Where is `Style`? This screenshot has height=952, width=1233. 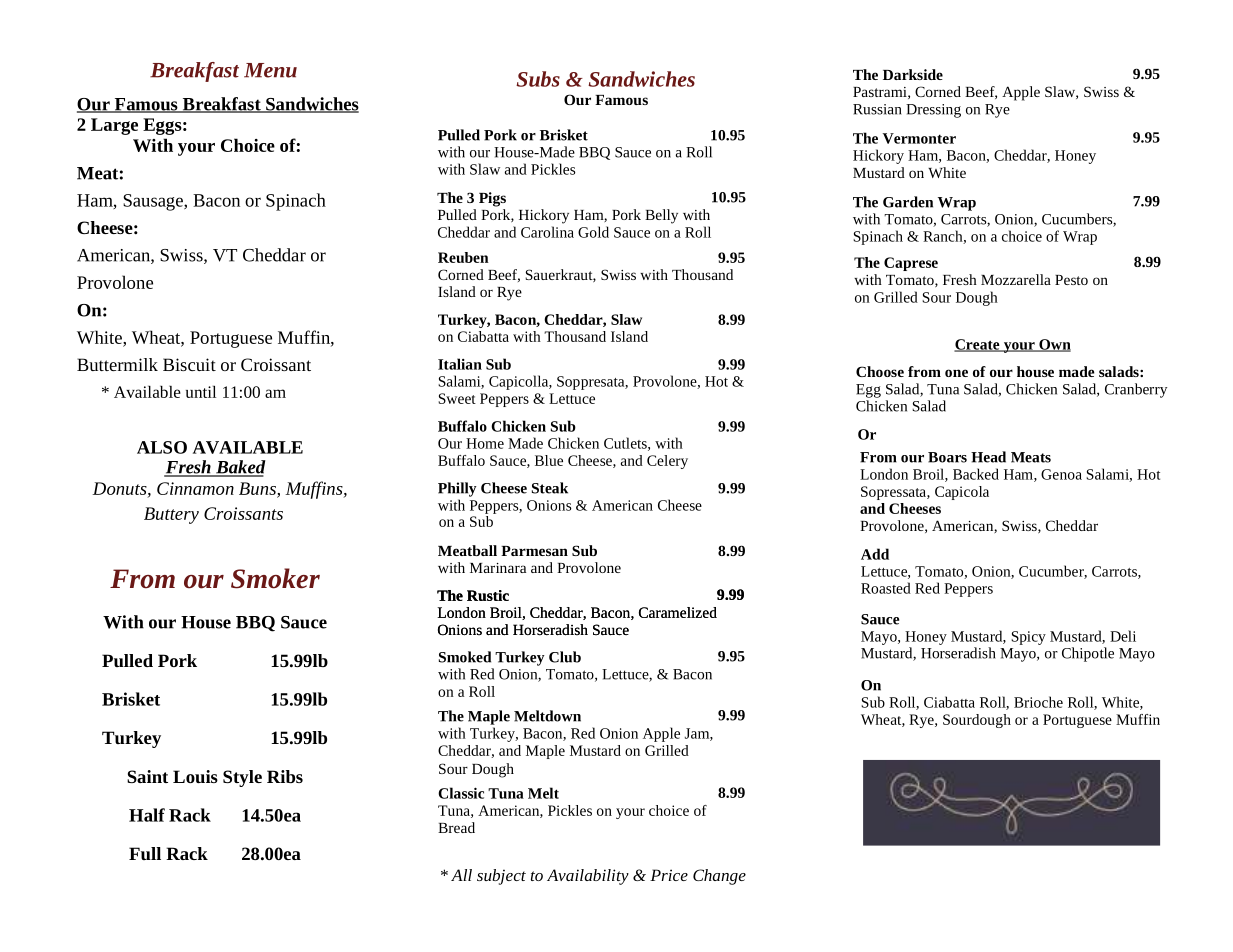
Style is located at coordinates (242, 778).
